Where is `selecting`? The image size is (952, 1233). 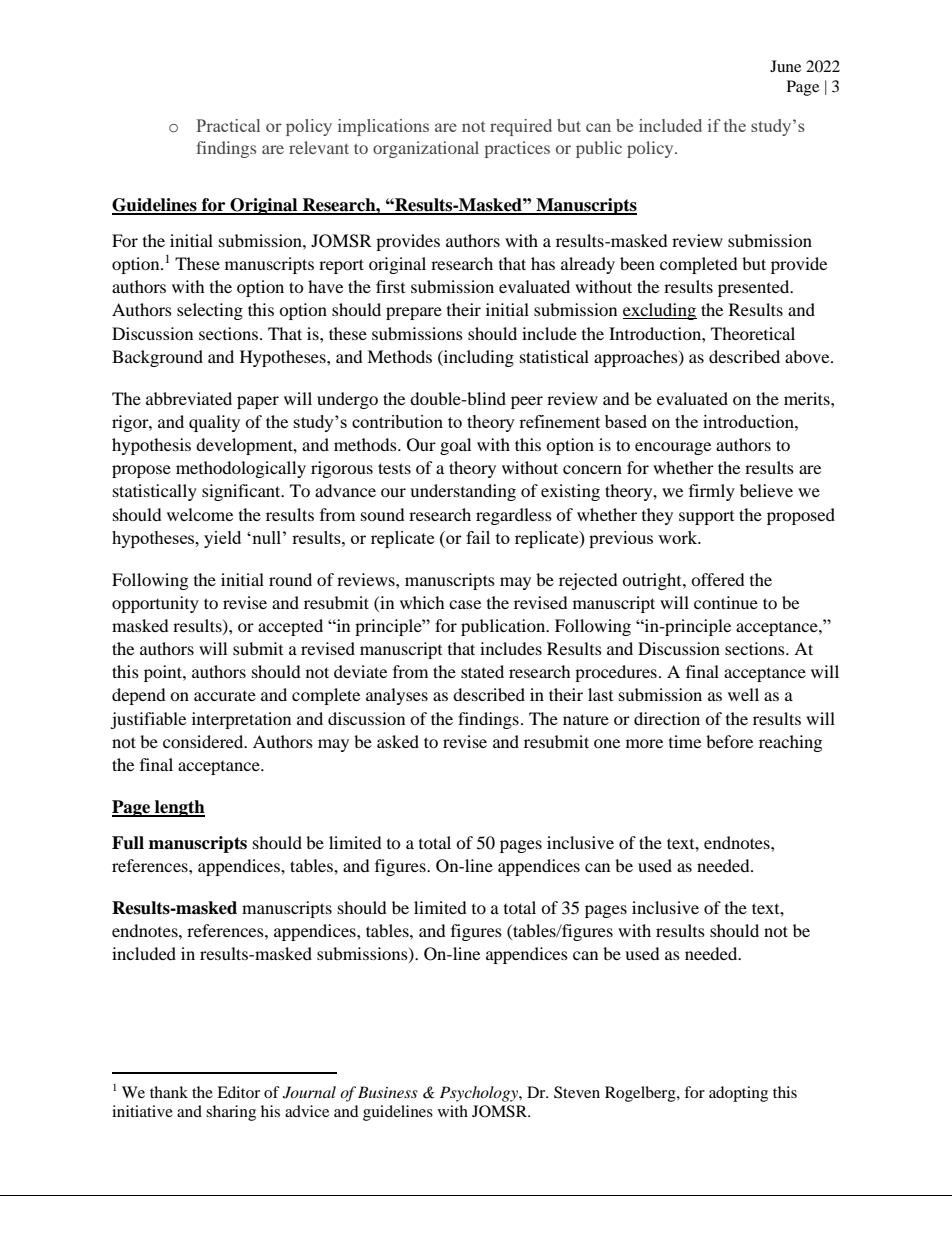
selecting is located at coordinates (210, 311).
